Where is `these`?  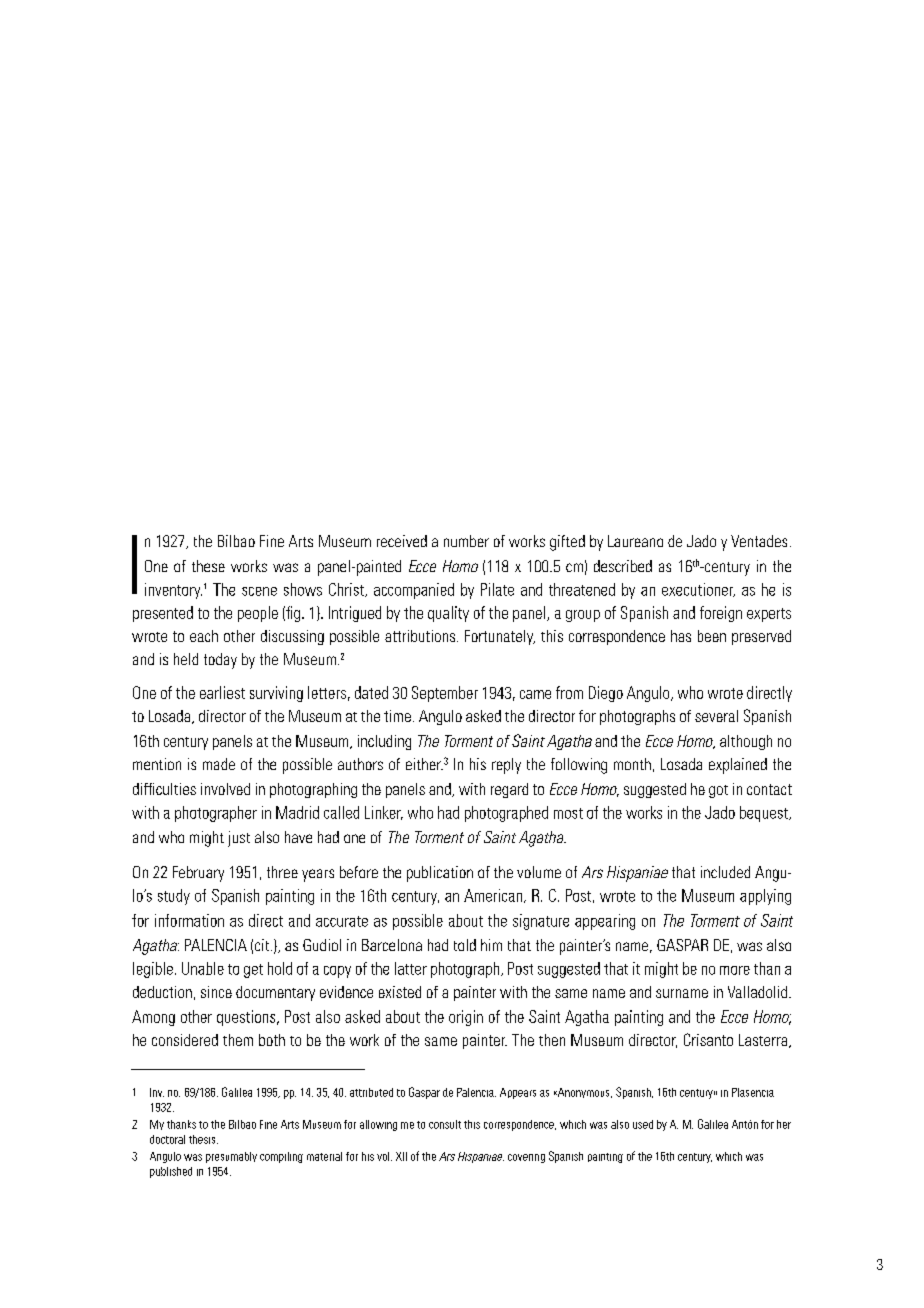
these is located at coordinates (208, 566).
